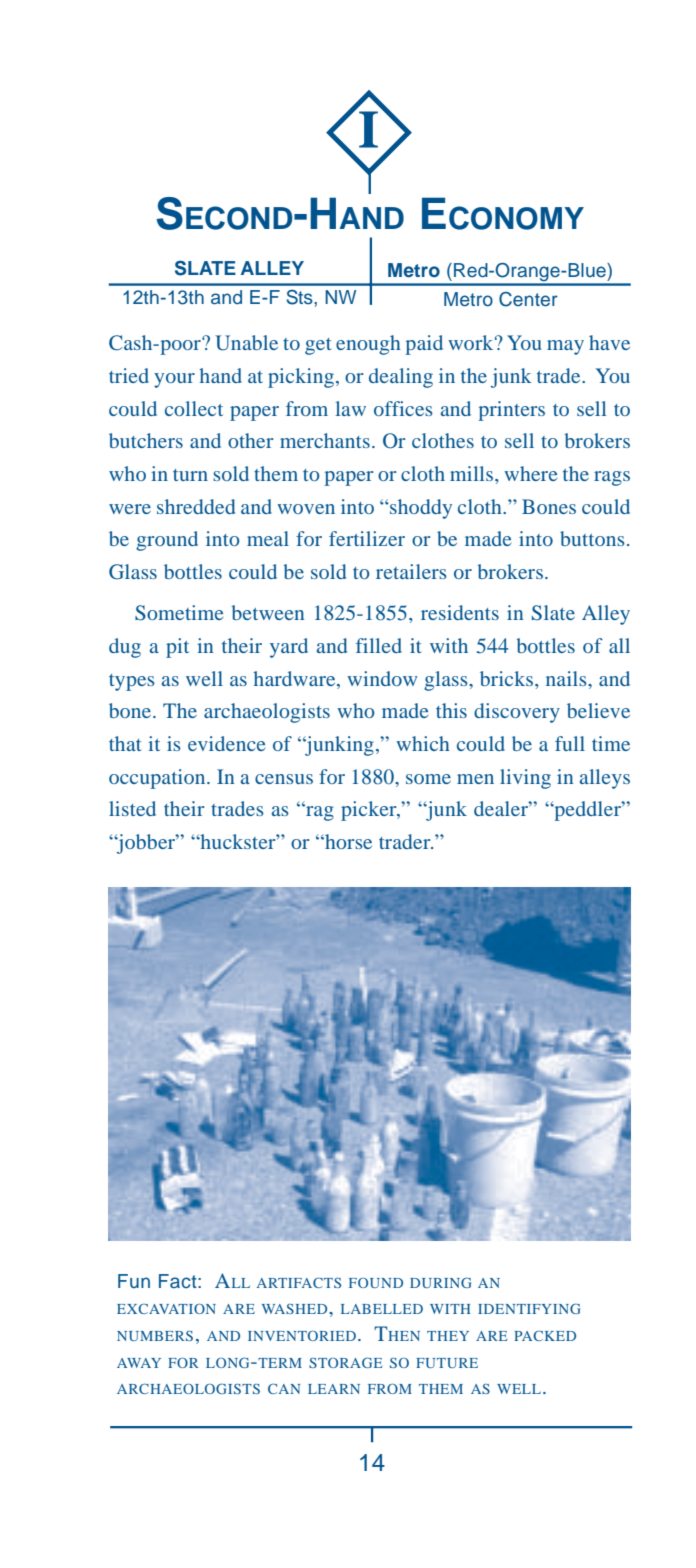 The width and height of the screenshot is (696, 1568). Describe the element at coordinates (132, 808) in the screenshot. I see `listed` at that location.
